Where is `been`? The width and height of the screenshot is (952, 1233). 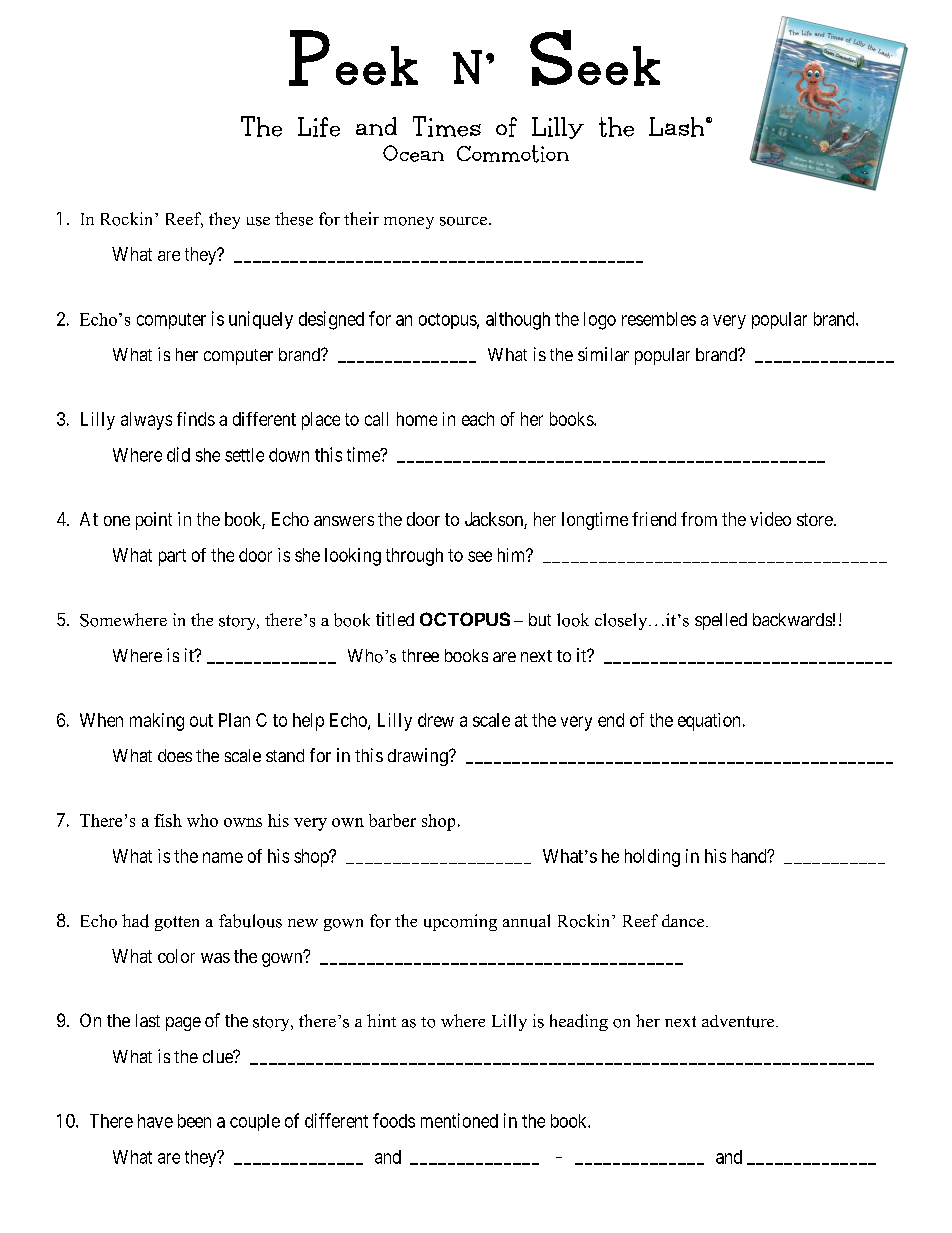 been is located at coordinates (194, 1121).
